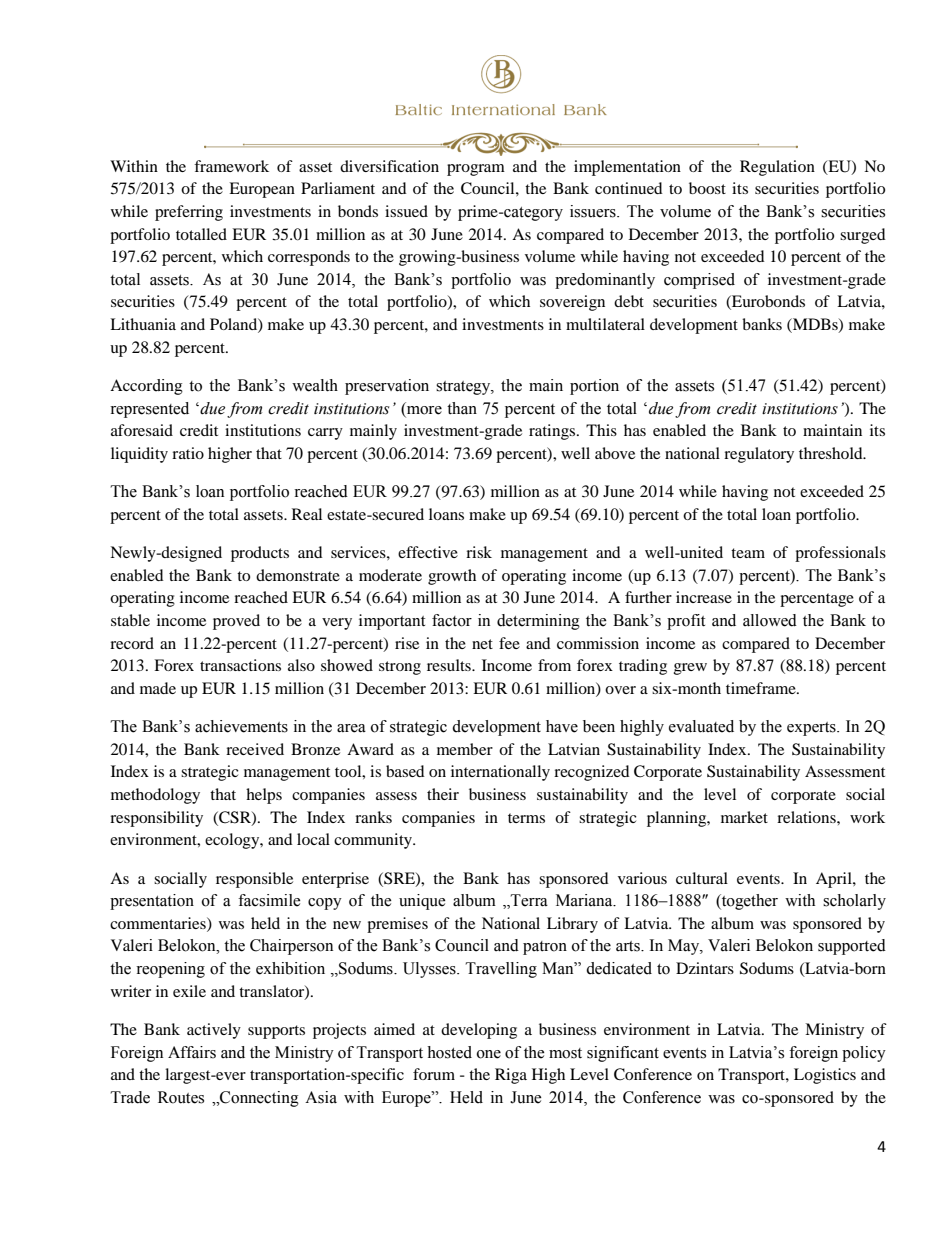 Image resolution: width=952 pixels, height=1233 pixels. What do you see at coordinates (192, 1052) in the page?
I see `Affairs` at bounding box center [192, 1052].
